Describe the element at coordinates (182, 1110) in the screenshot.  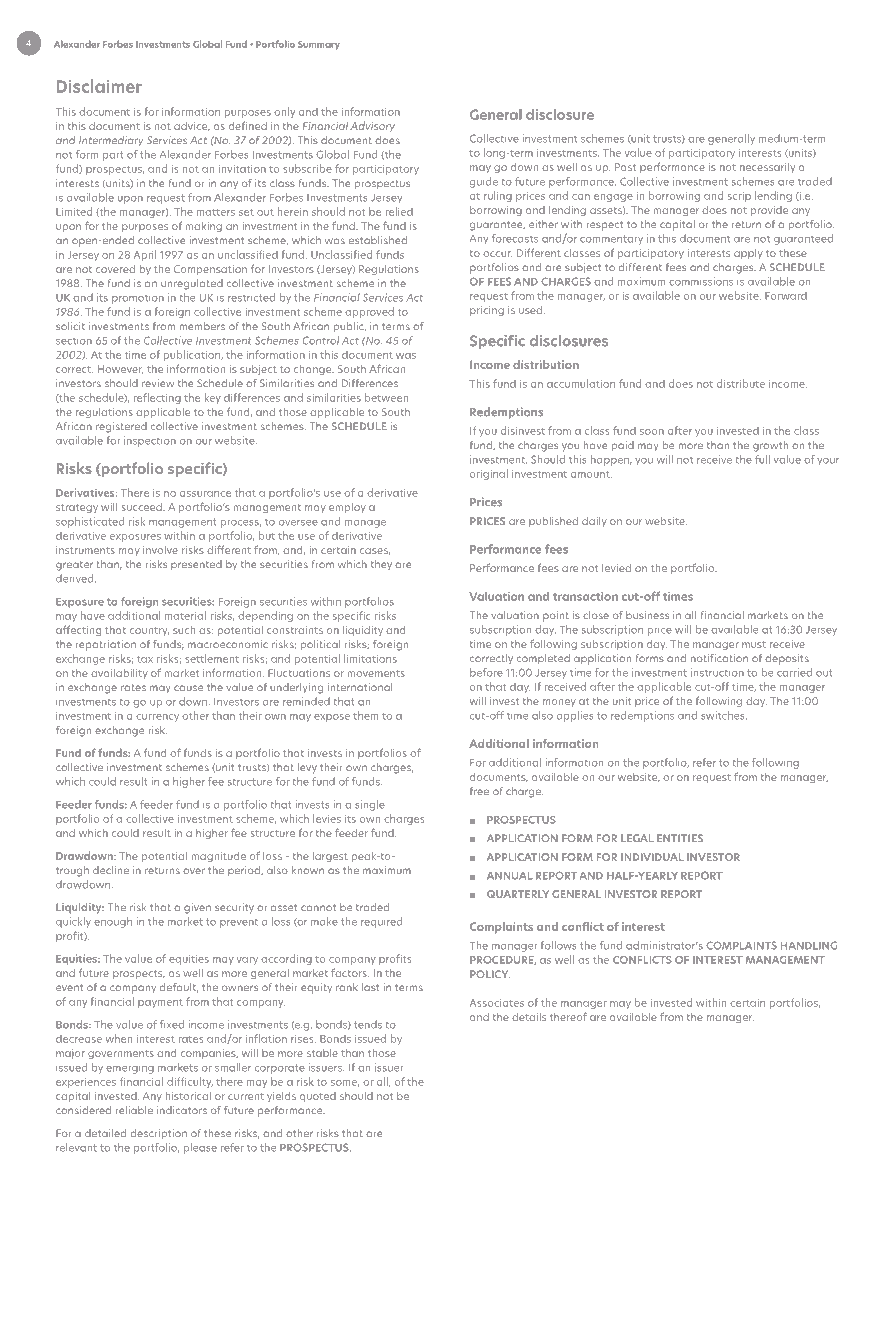
I see `indicators` at that location.
